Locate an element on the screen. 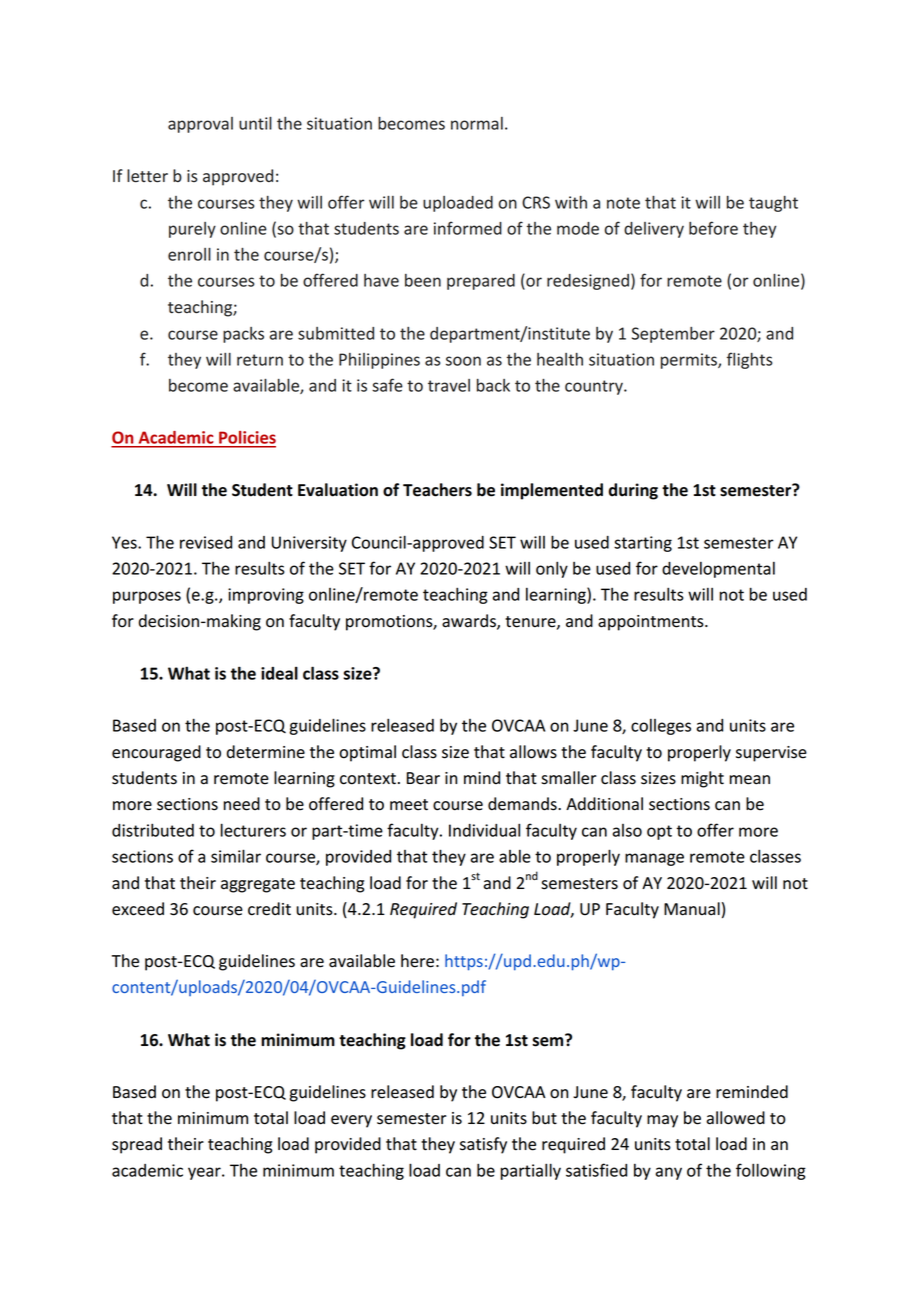 The width and height of the screenshot is (924, 1308). only is located at coordinates (552, 569).
